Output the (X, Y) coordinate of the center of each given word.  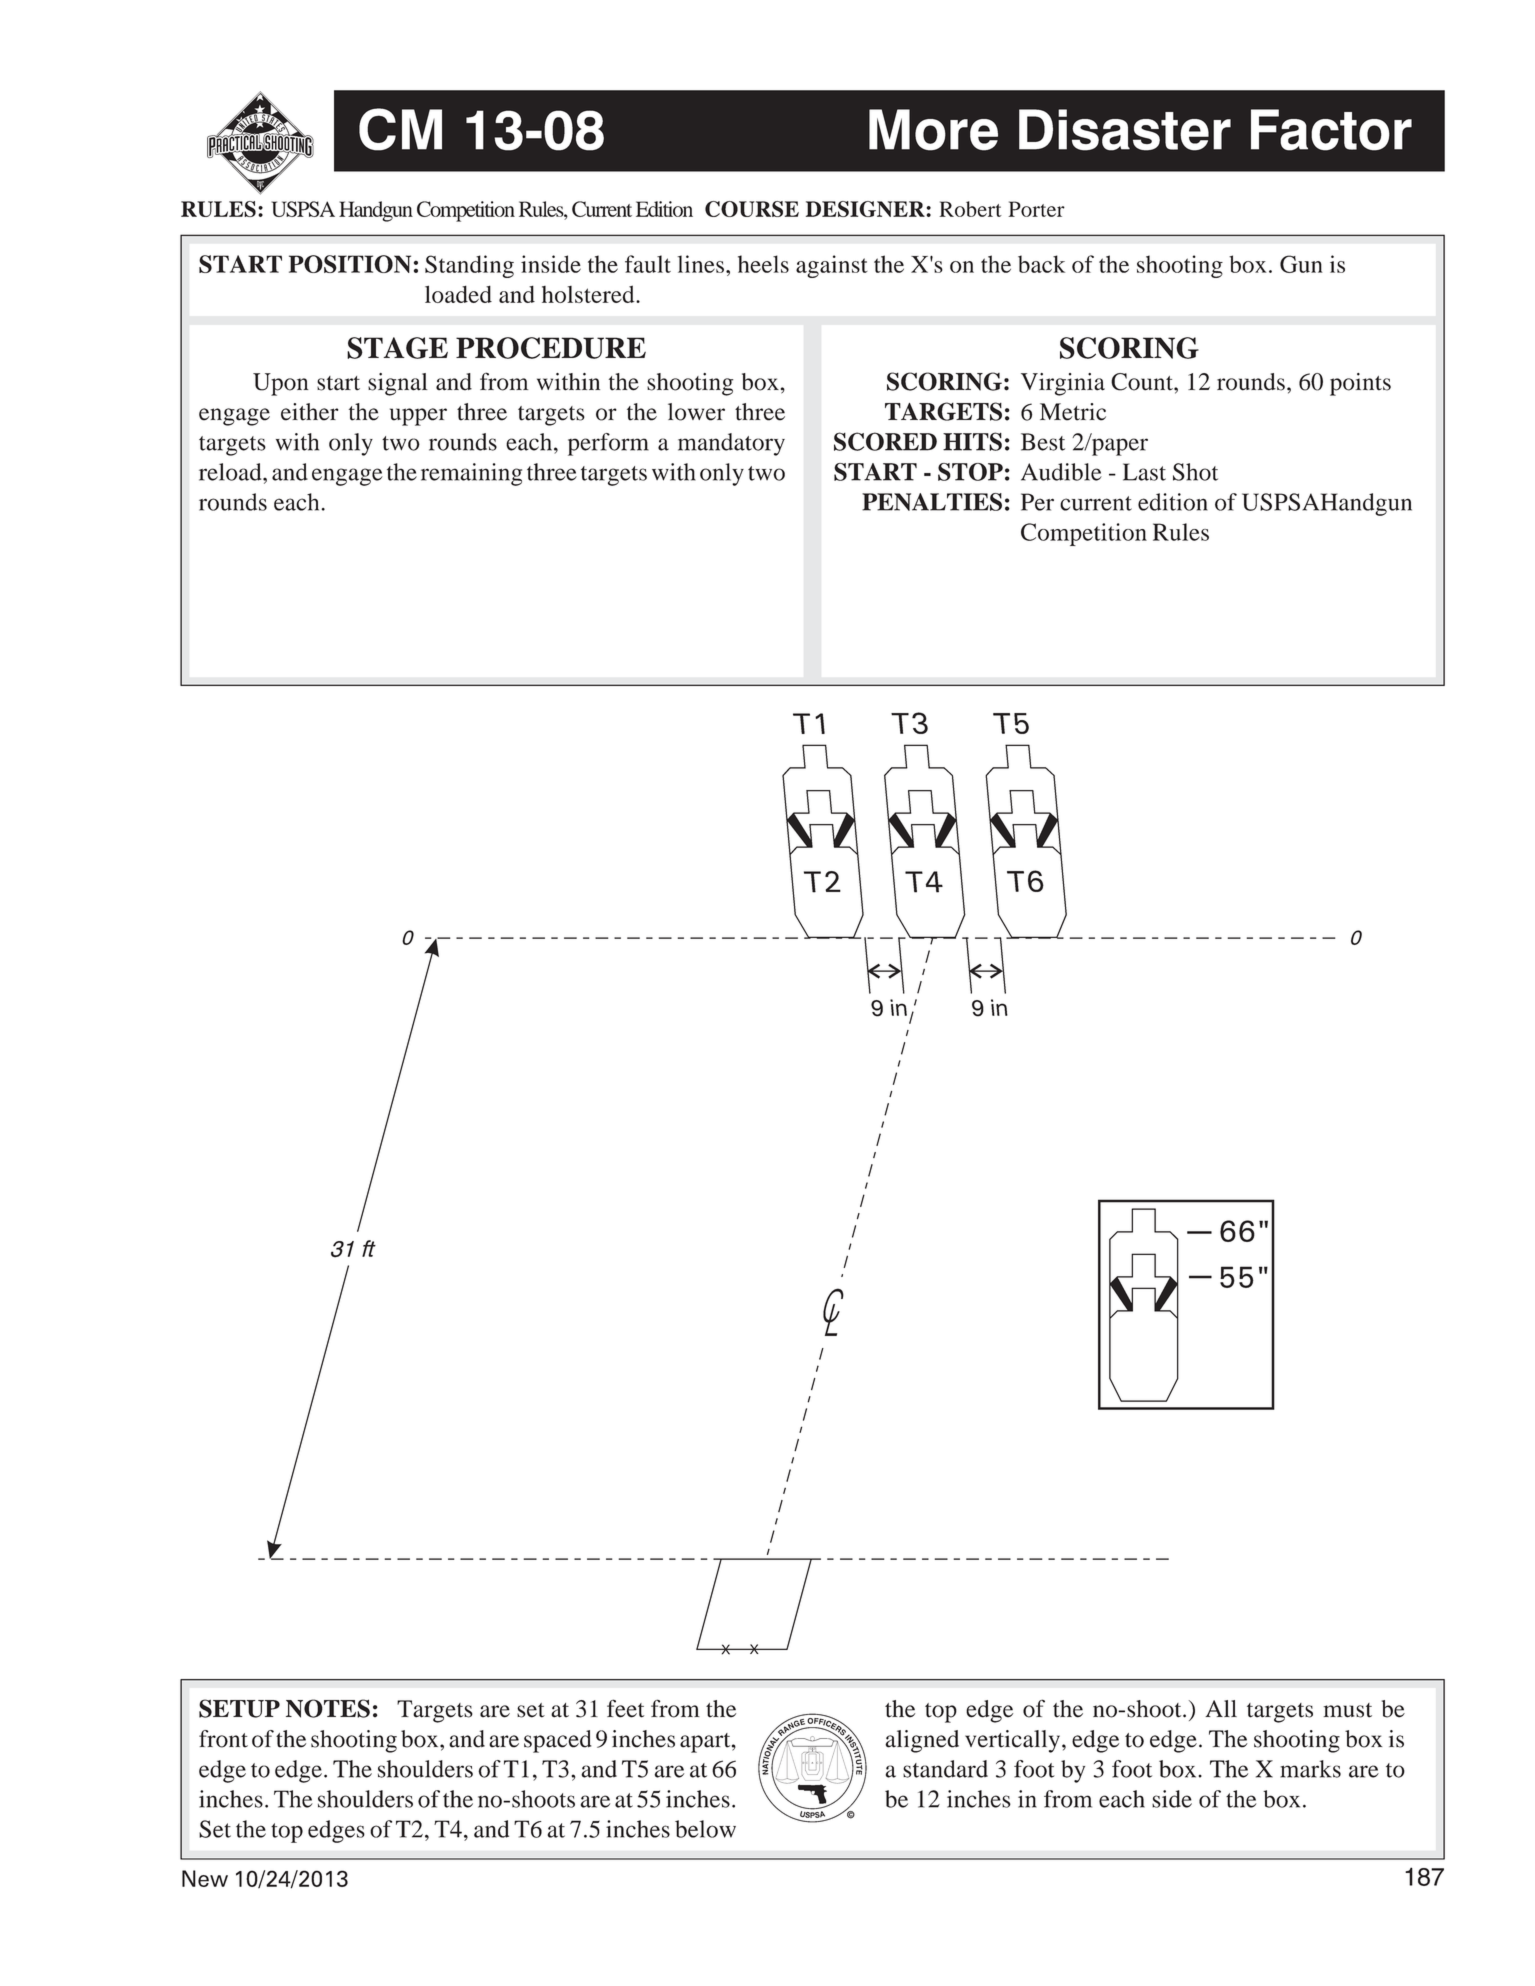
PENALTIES (932, 502)
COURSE (752, 209)
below (705, 1829)
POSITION (350, 264)
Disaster (1125, 130)
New (205, 1878)
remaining (471, 474)
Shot (1195, 472)
